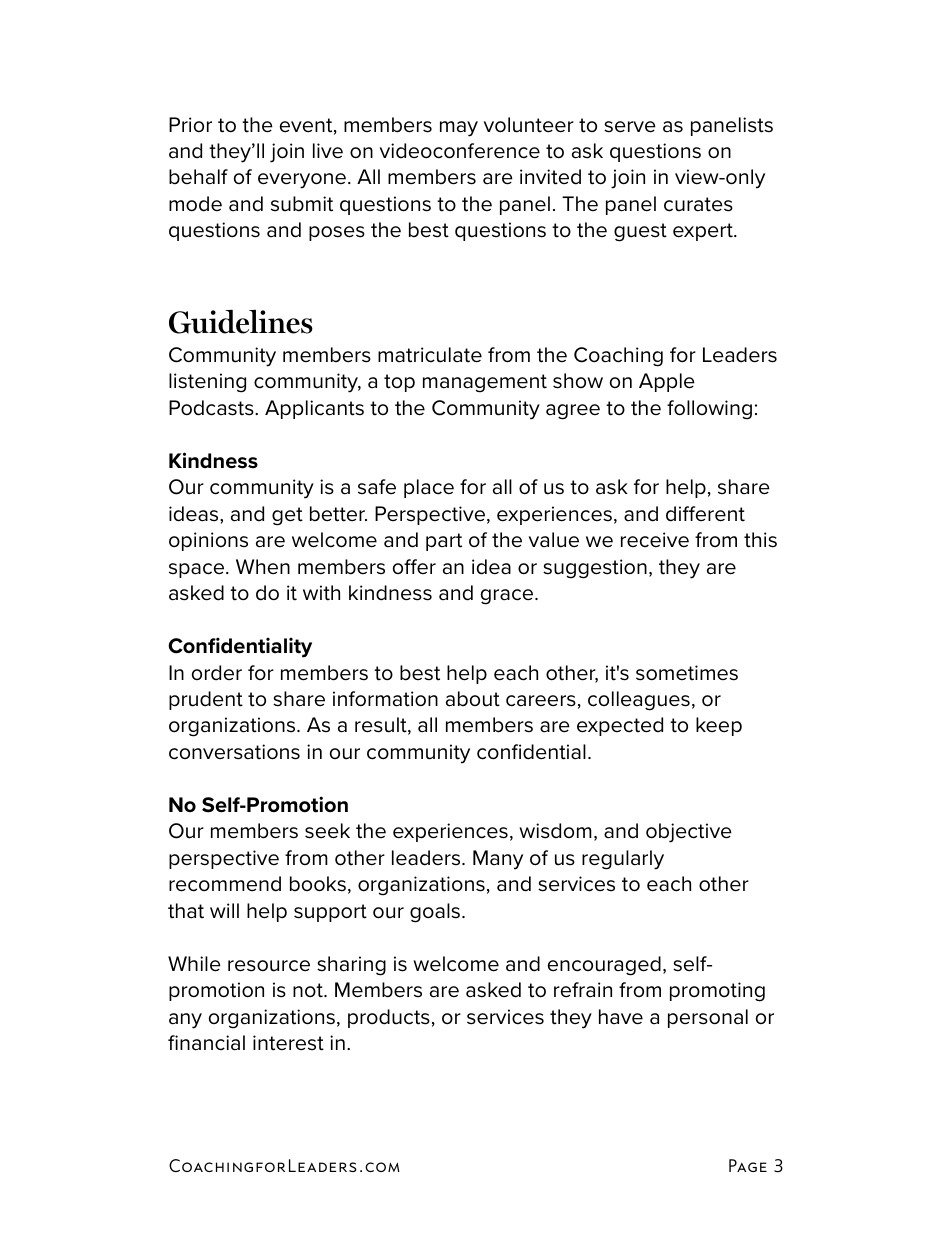  Describe the element at coordinates (444, 542) in the screenshot. I see `part` at that location.
